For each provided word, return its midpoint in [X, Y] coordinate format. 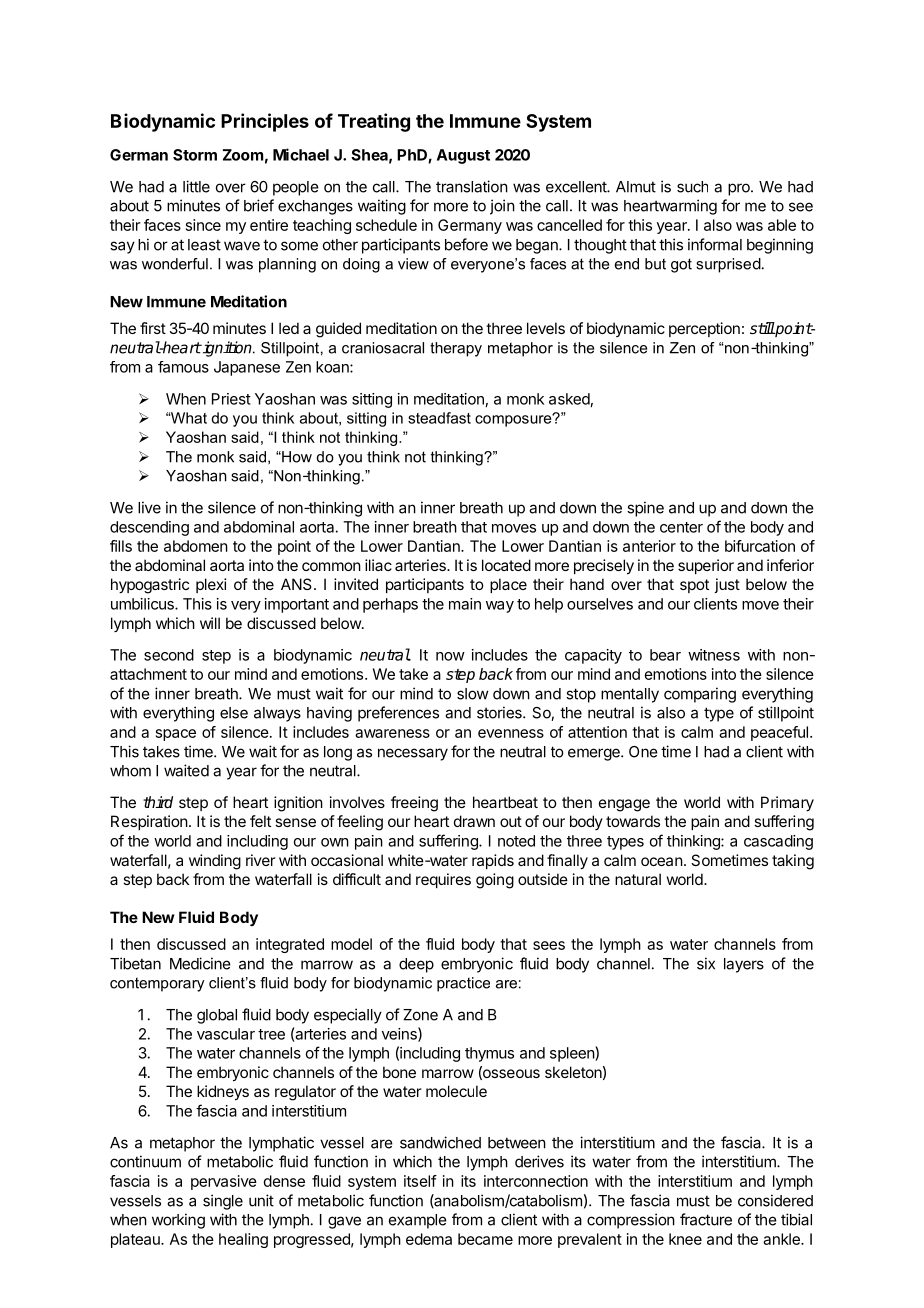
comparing [700, 695]
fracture [706, 1219]
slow [473, 694]
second [169, 655]
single [223, 1202]
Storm [195, 155]
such [692, 187]
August [463, 156]
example [418, 1221]
